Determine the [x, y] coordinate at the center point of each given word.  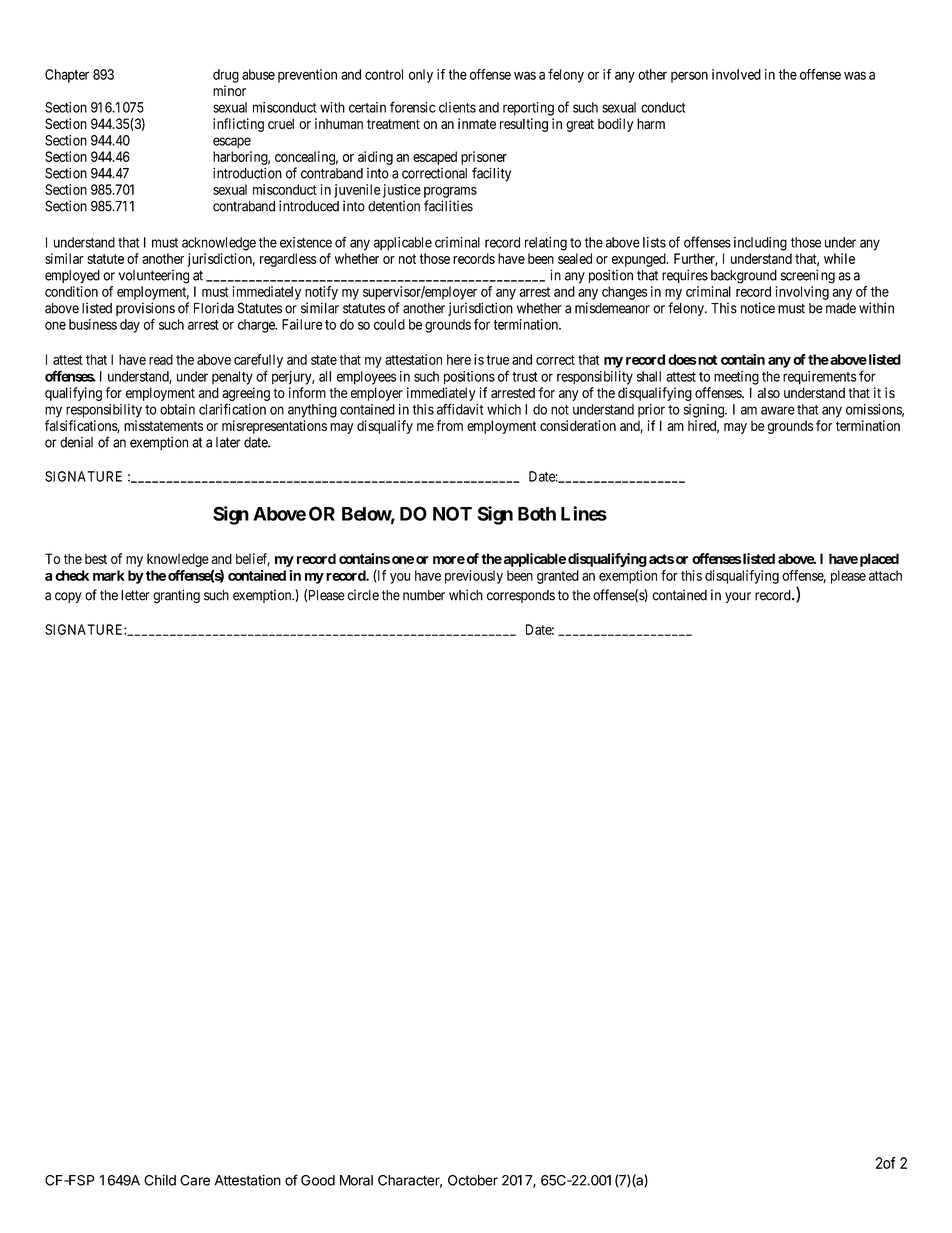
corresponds [521, 596]
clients [457, 107]
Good [318, 1180]
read [161, 359]
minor [229, 91]
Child [160, 1180]
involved [736, 74]
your [738, 597]
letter [135, 595]
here [459, 359]
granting [176, 596]
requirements [820, 378]
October [473, 1180]
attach [885, 575]
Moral [356, 1180]
